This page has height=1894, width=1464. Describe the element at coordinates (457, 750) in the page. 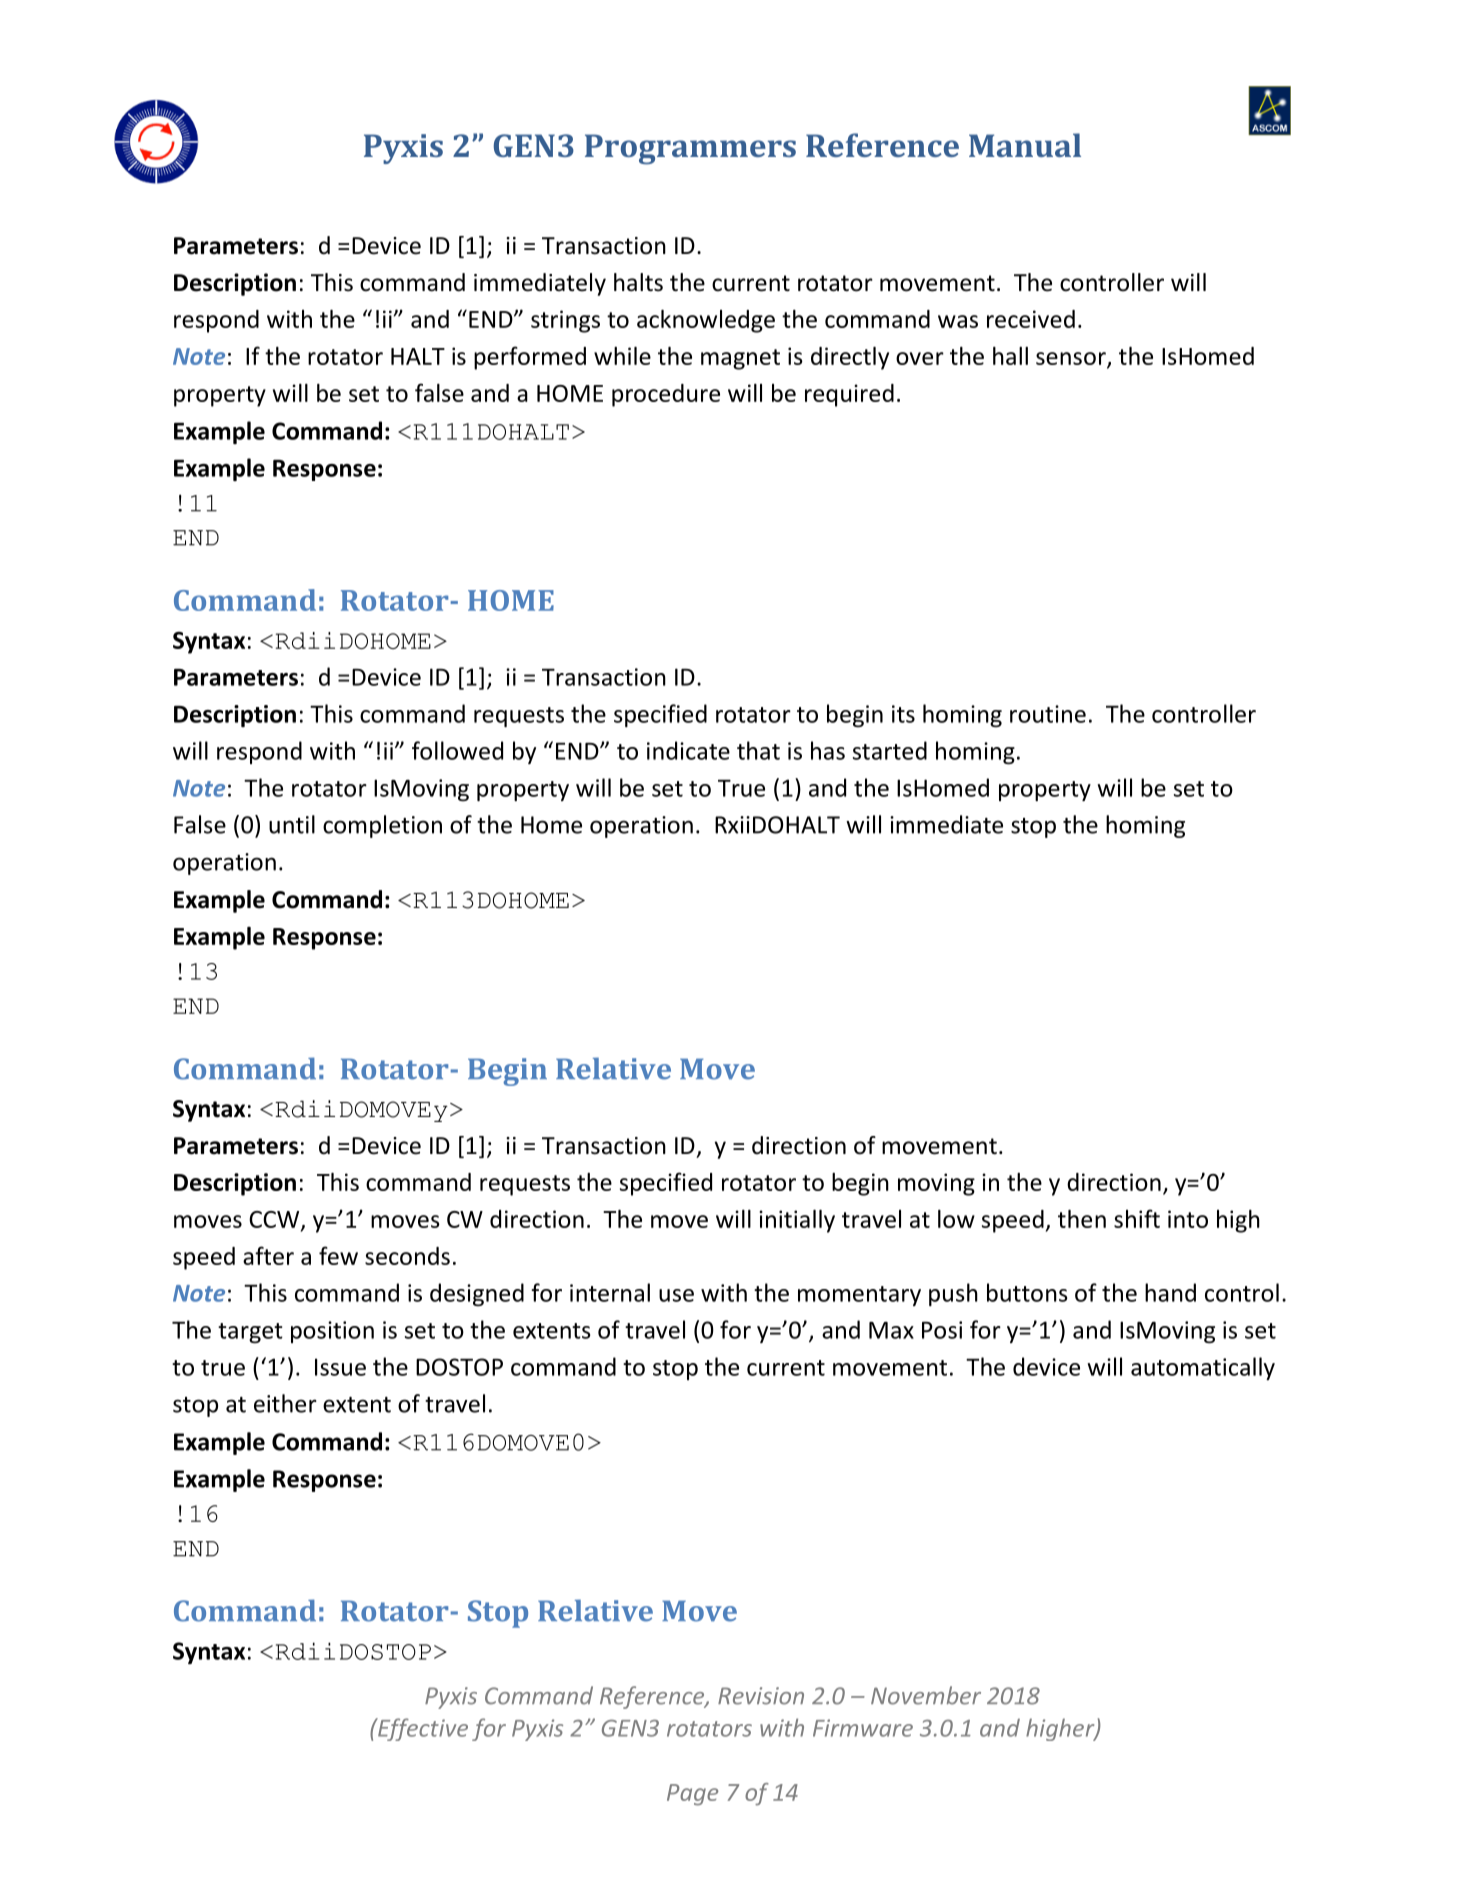

I see `followed` at that location.
